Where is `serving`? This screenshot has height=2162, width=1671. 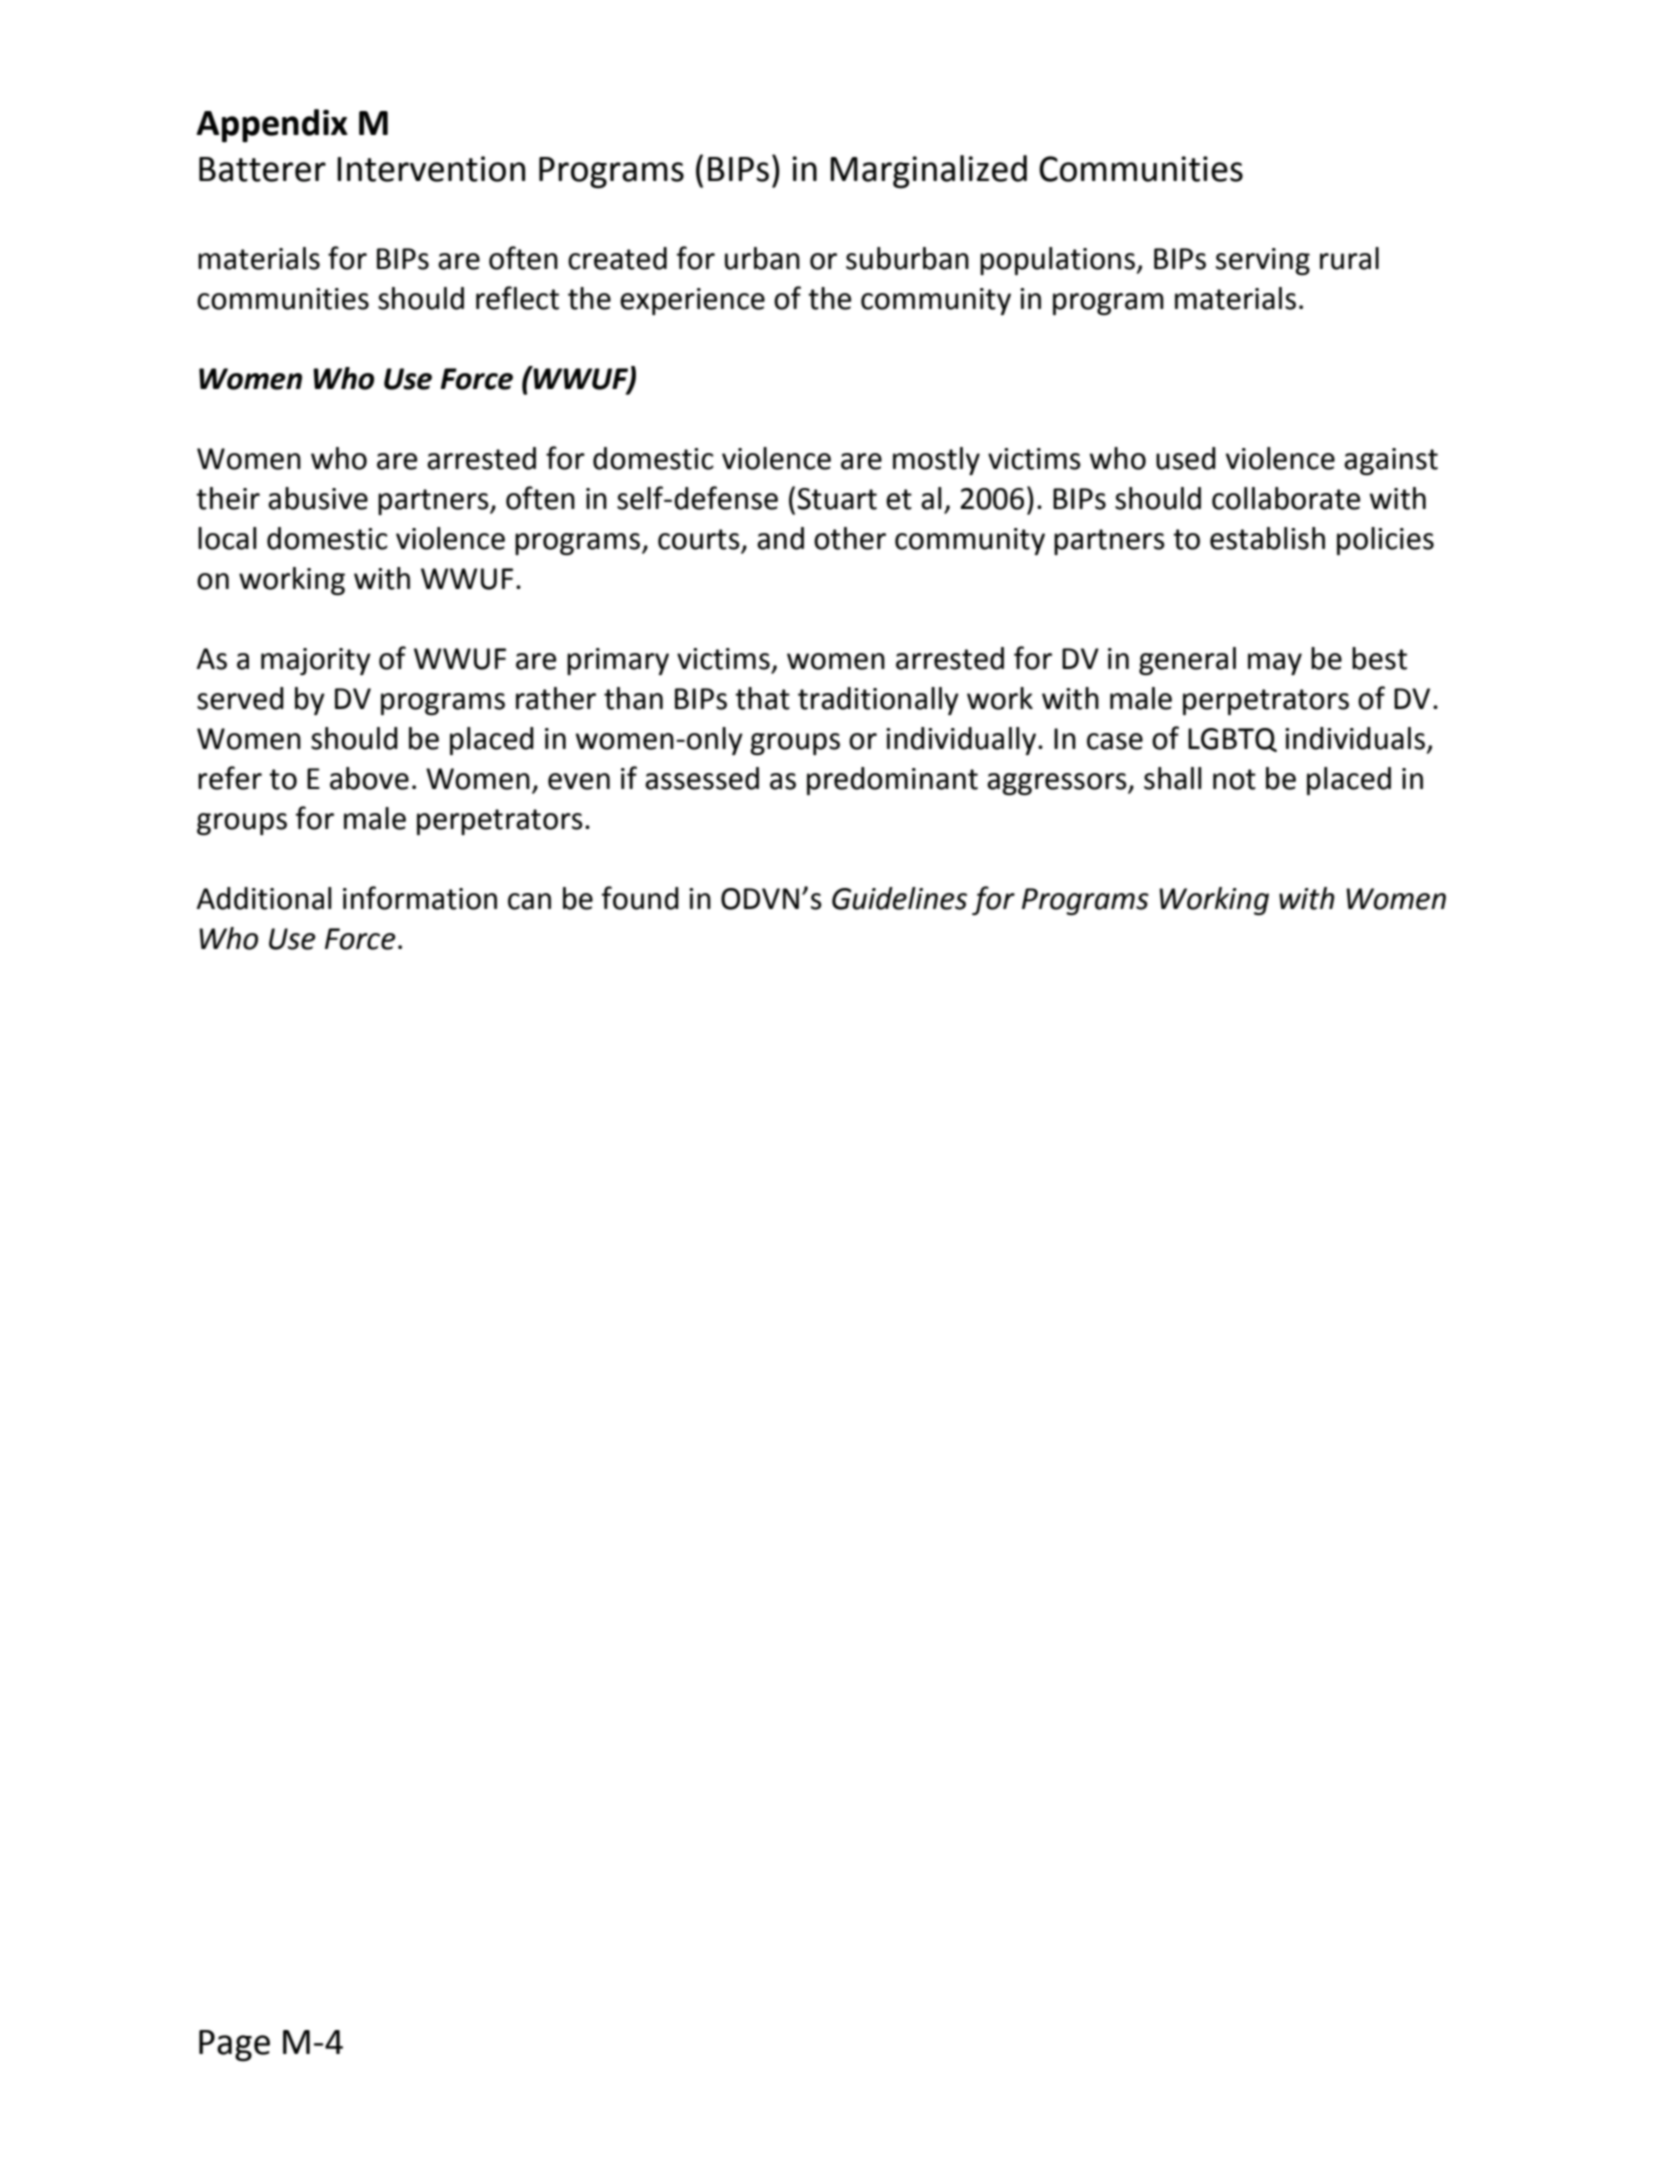
serving is located at coordinates (1263, 261).
